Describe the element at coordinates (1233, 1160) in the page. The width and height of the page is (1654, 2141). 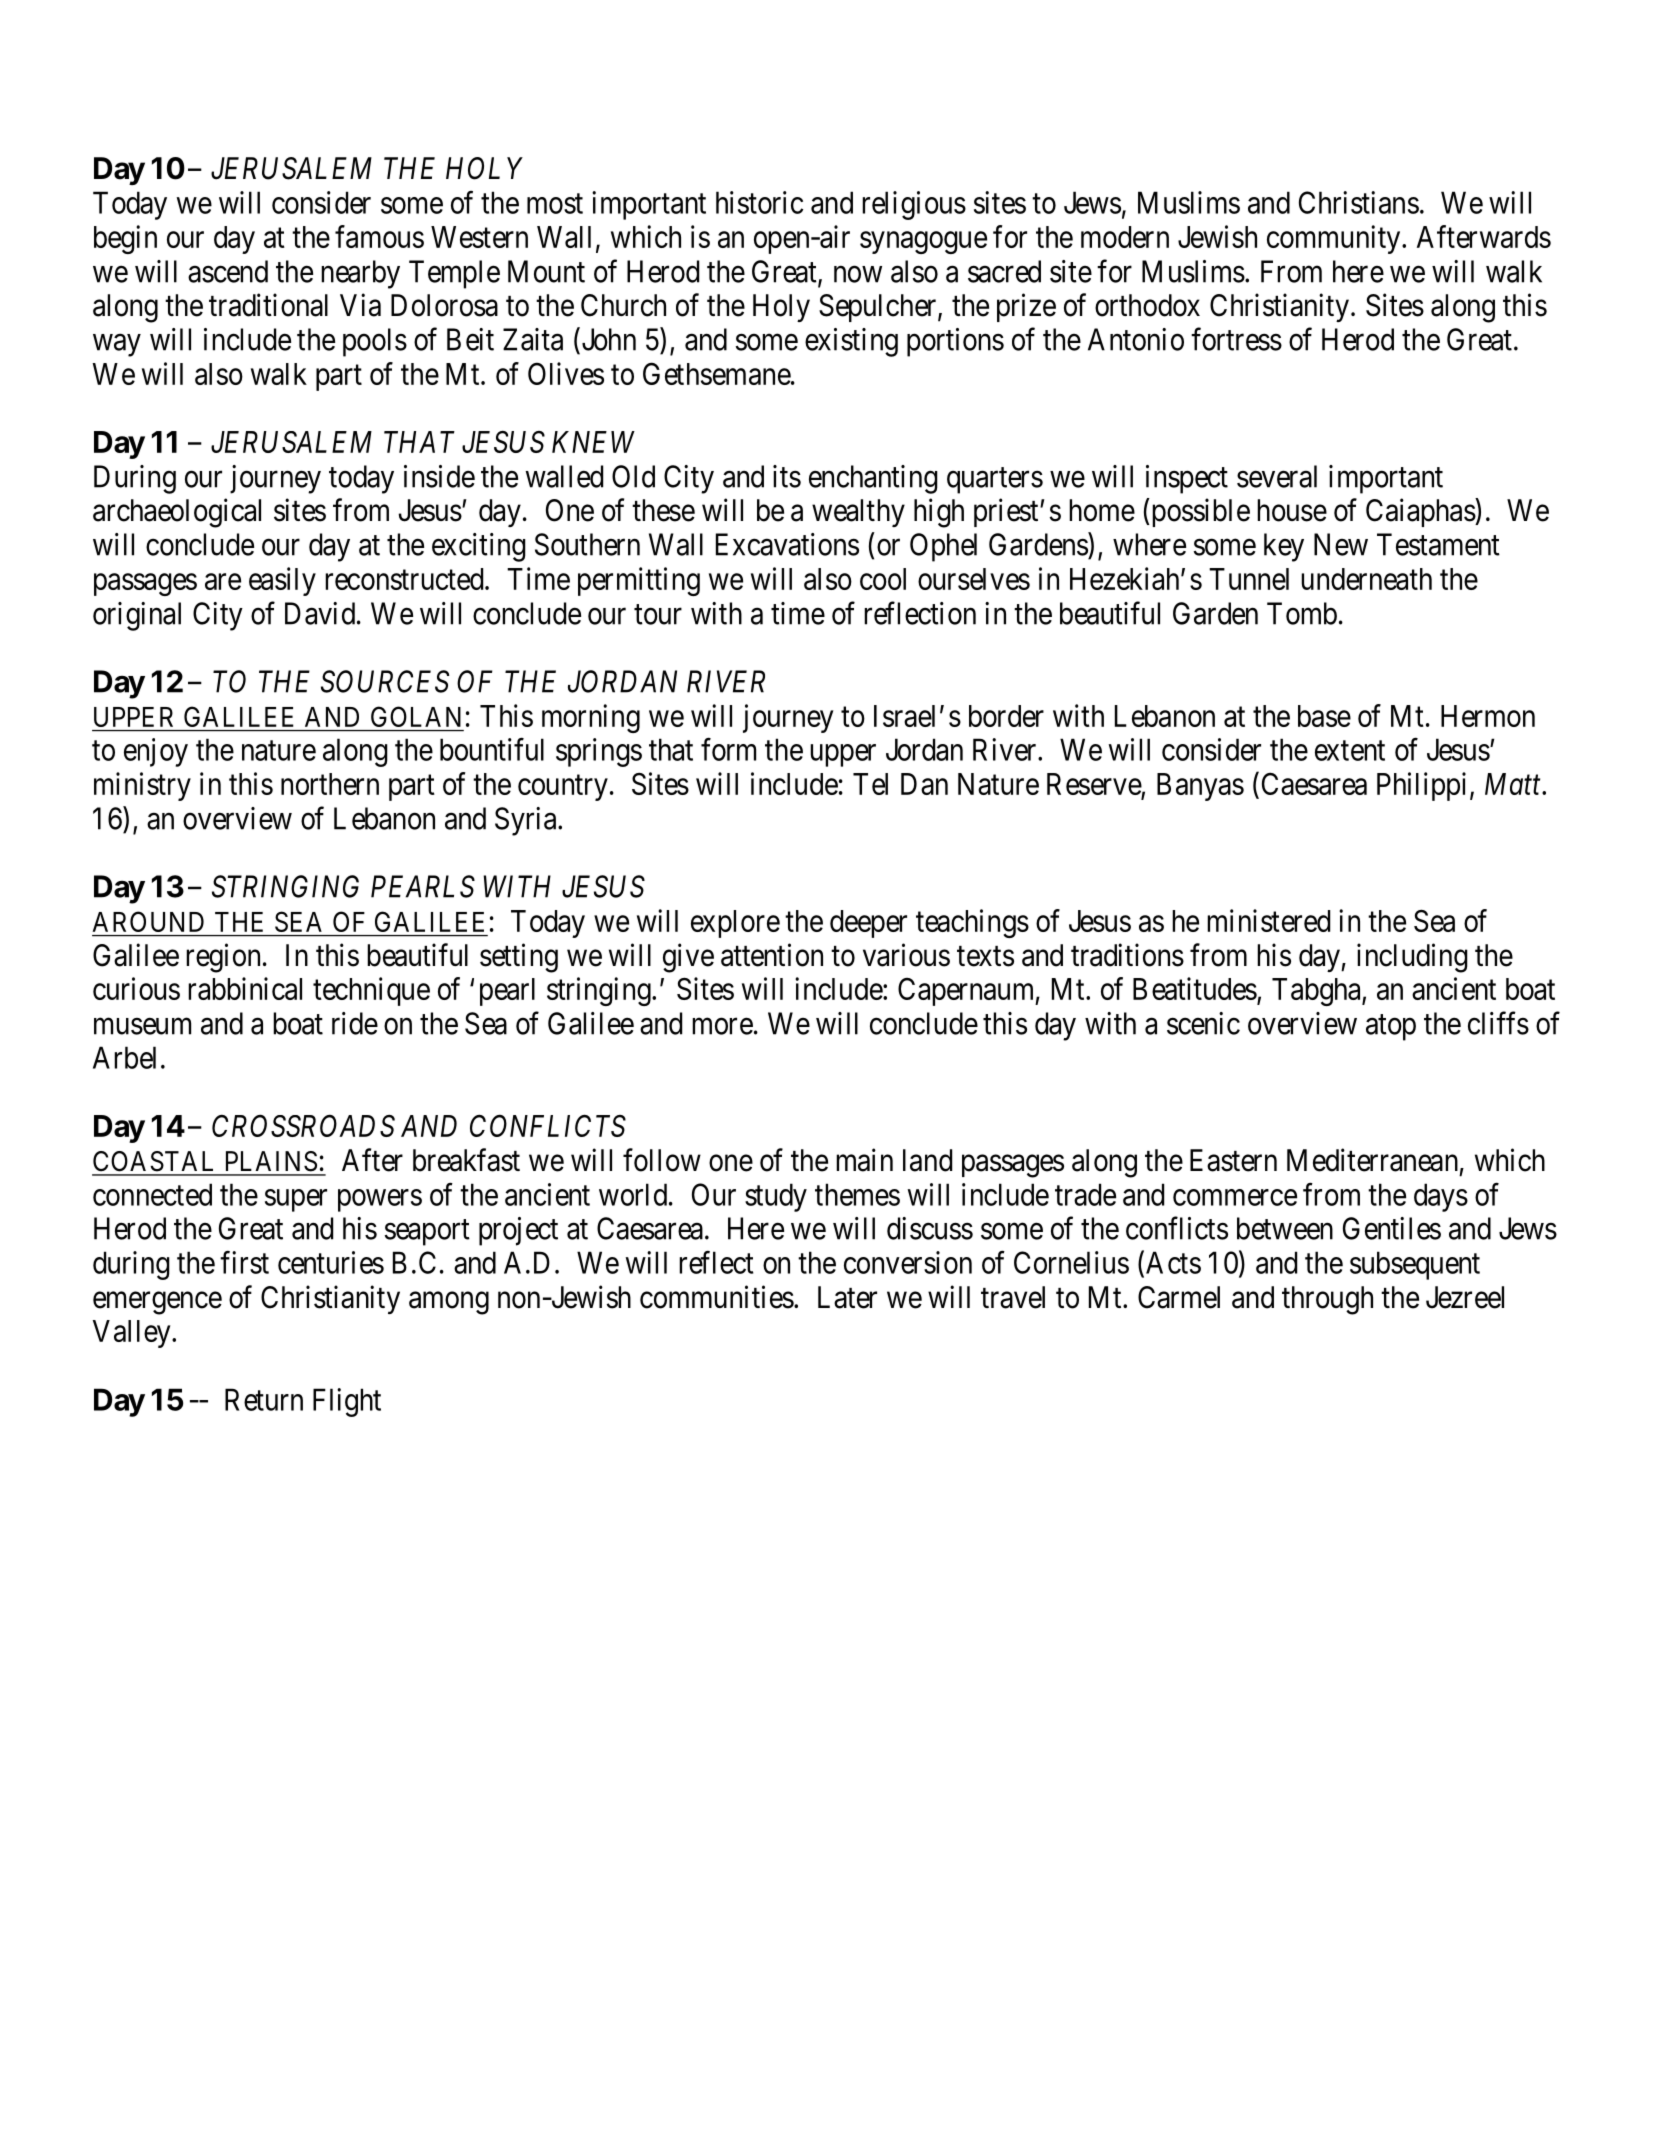
I see `Eastern` at that location.
